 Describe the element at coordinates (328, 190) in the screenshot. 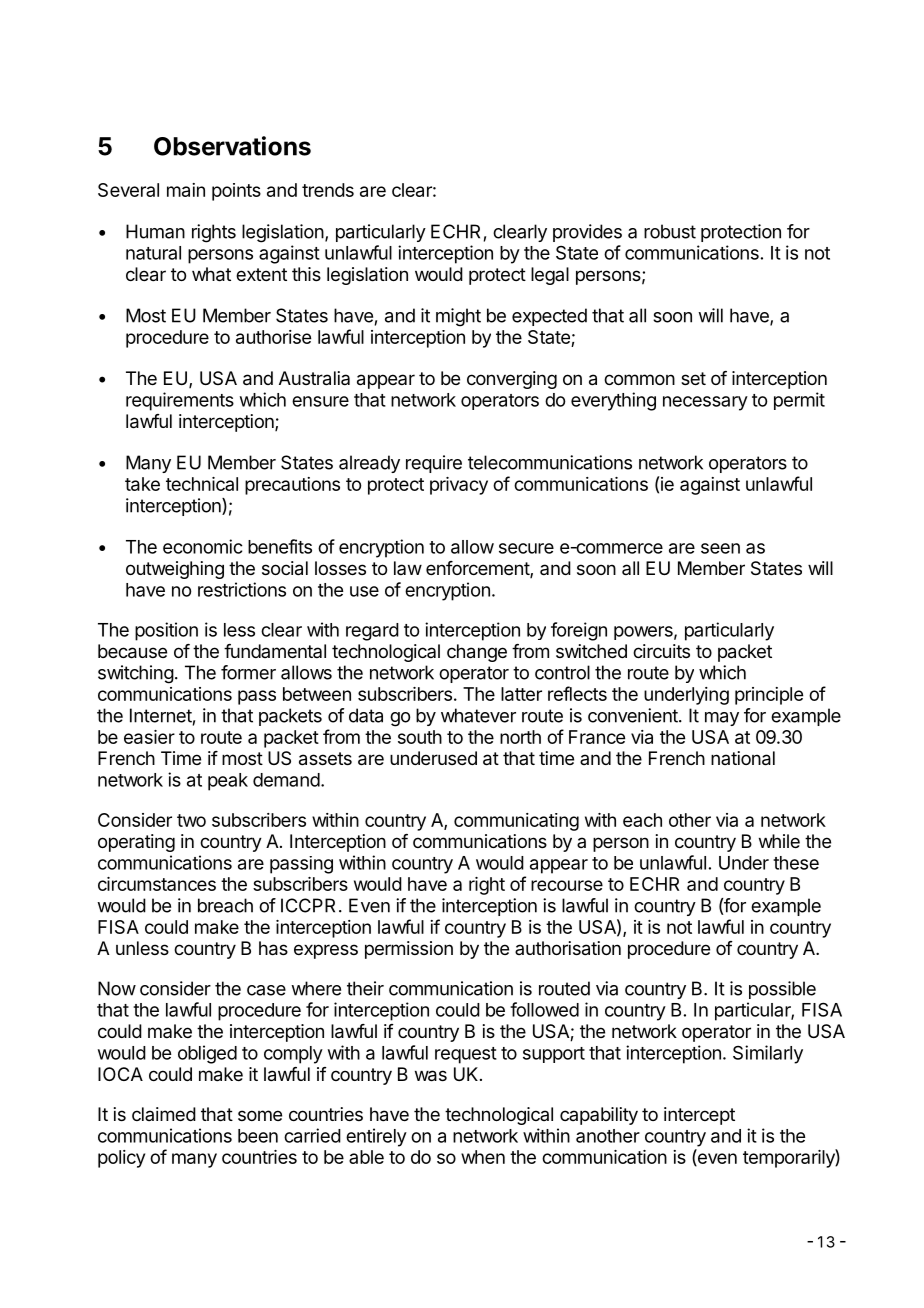

I see `trends` at that location.
